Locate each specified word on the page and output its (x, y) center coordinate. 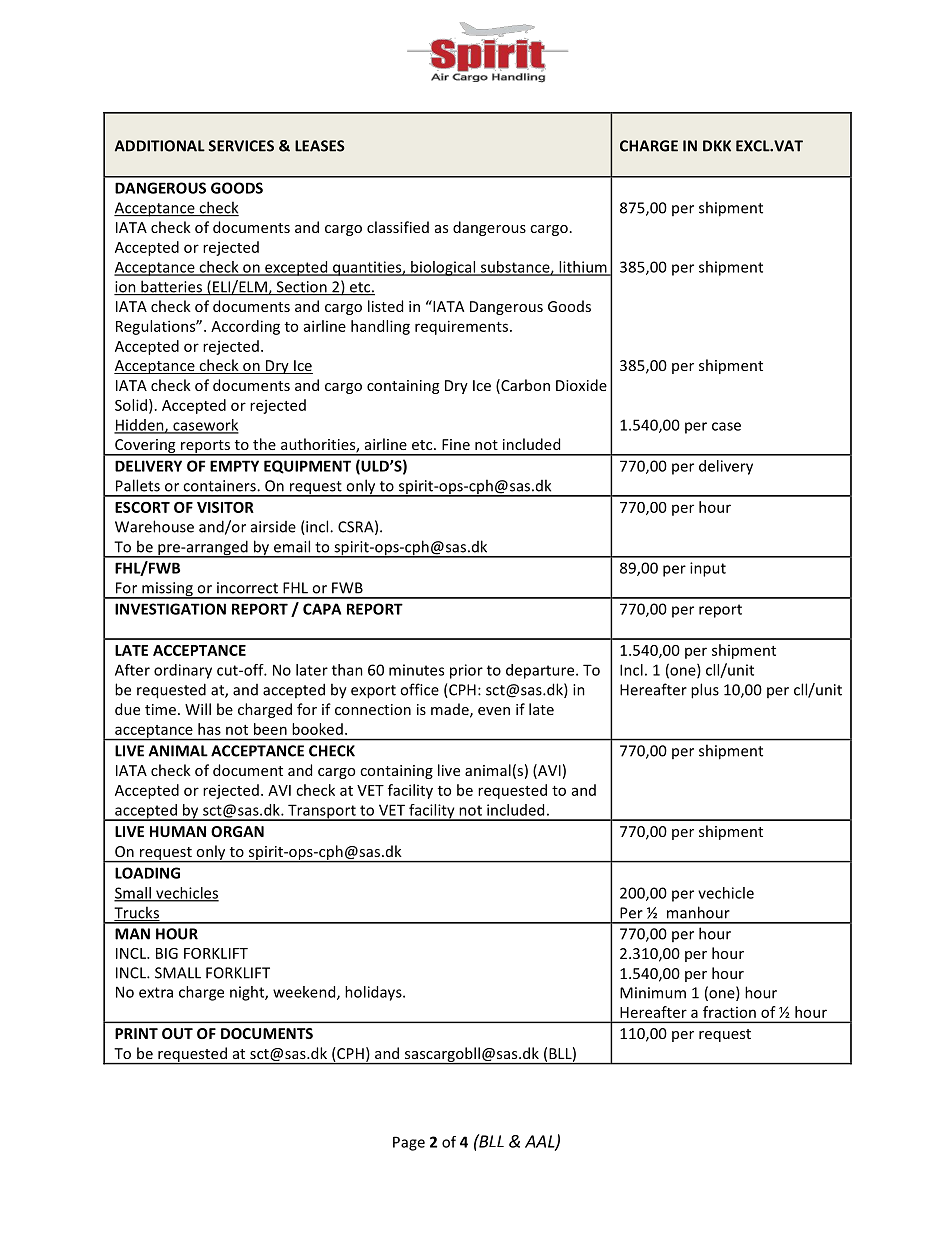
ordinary (183, 671)
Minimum (653, 993)
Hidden (140, 426)
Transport (322, 812)
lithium (583, 268)
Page (409, 1143)
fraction (729, 1012)
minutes (416, 670)
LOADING (147, 873)
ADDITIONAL (160, 146)
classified (398, 227)
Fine (456, 444)
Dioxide (581, 385)
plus (705, 691)
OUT (177, 1033)
